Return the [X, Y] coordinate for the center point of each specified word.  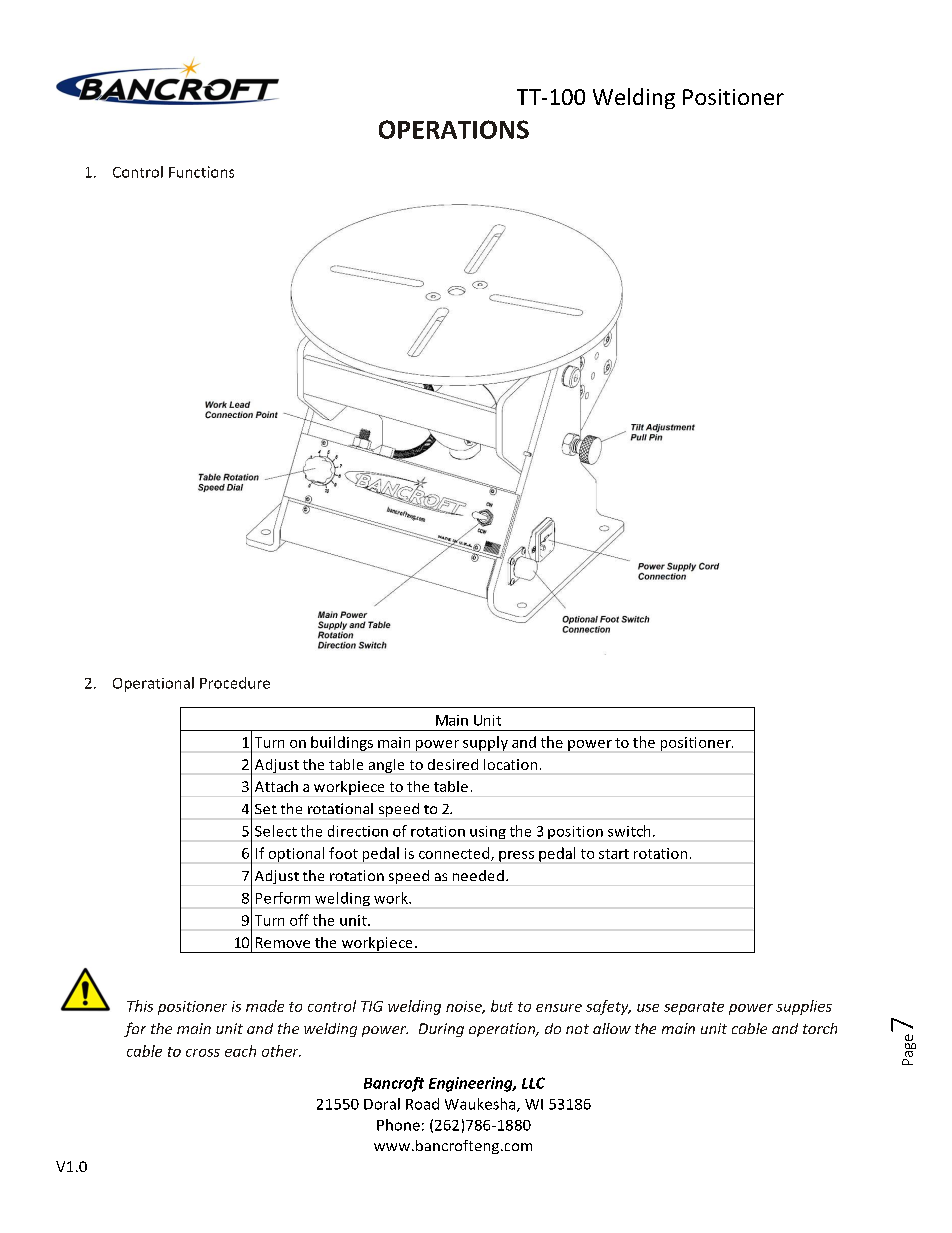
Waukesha [481, 1105]
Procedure [235, 683]
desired [453, 764]
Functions [201, 172]
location [510, 764]
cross [203, 1053]
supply [485, 743]
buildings [342, 743]
